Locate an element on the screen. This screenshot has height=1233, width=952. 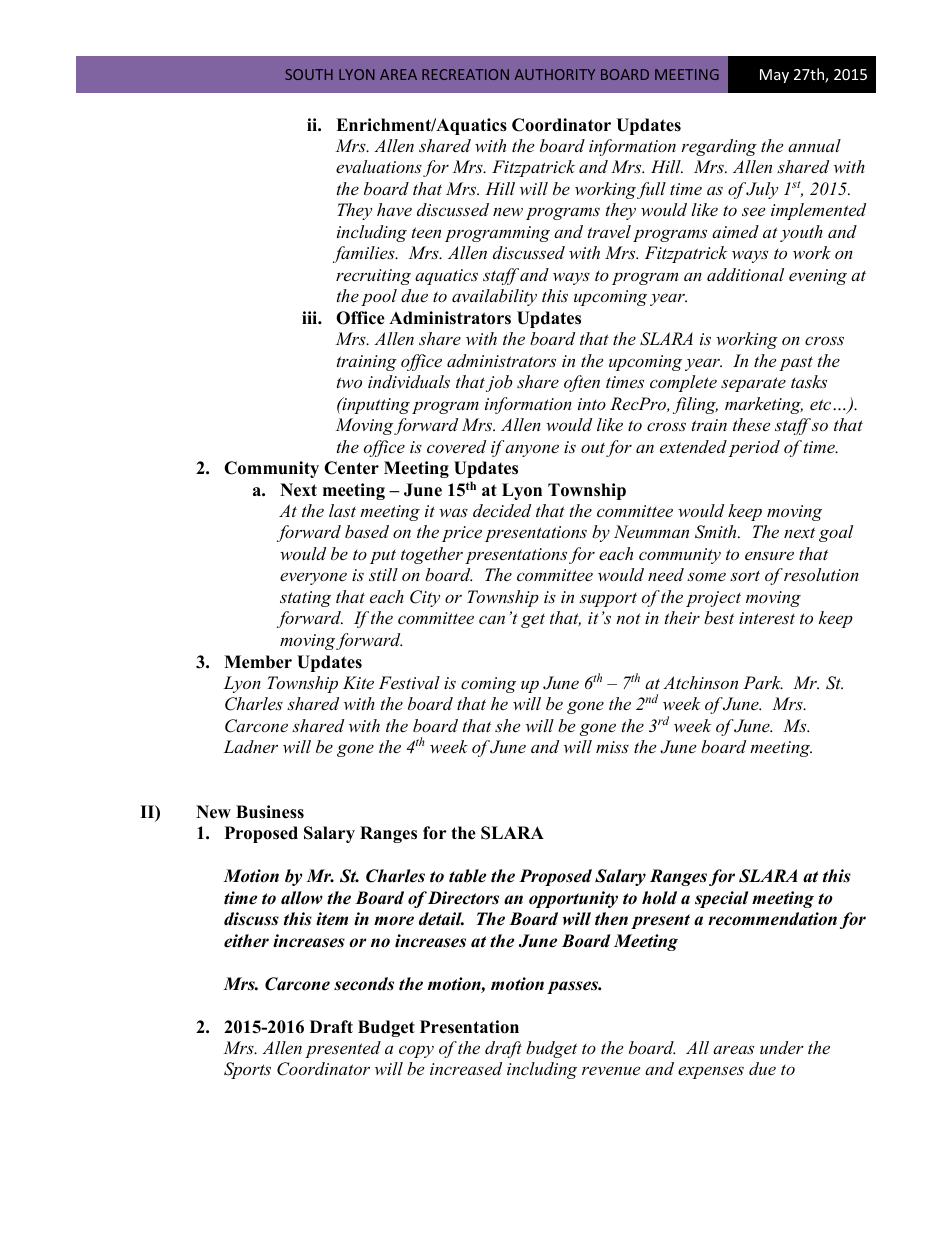
Business is located at coordinates (270, 812).
